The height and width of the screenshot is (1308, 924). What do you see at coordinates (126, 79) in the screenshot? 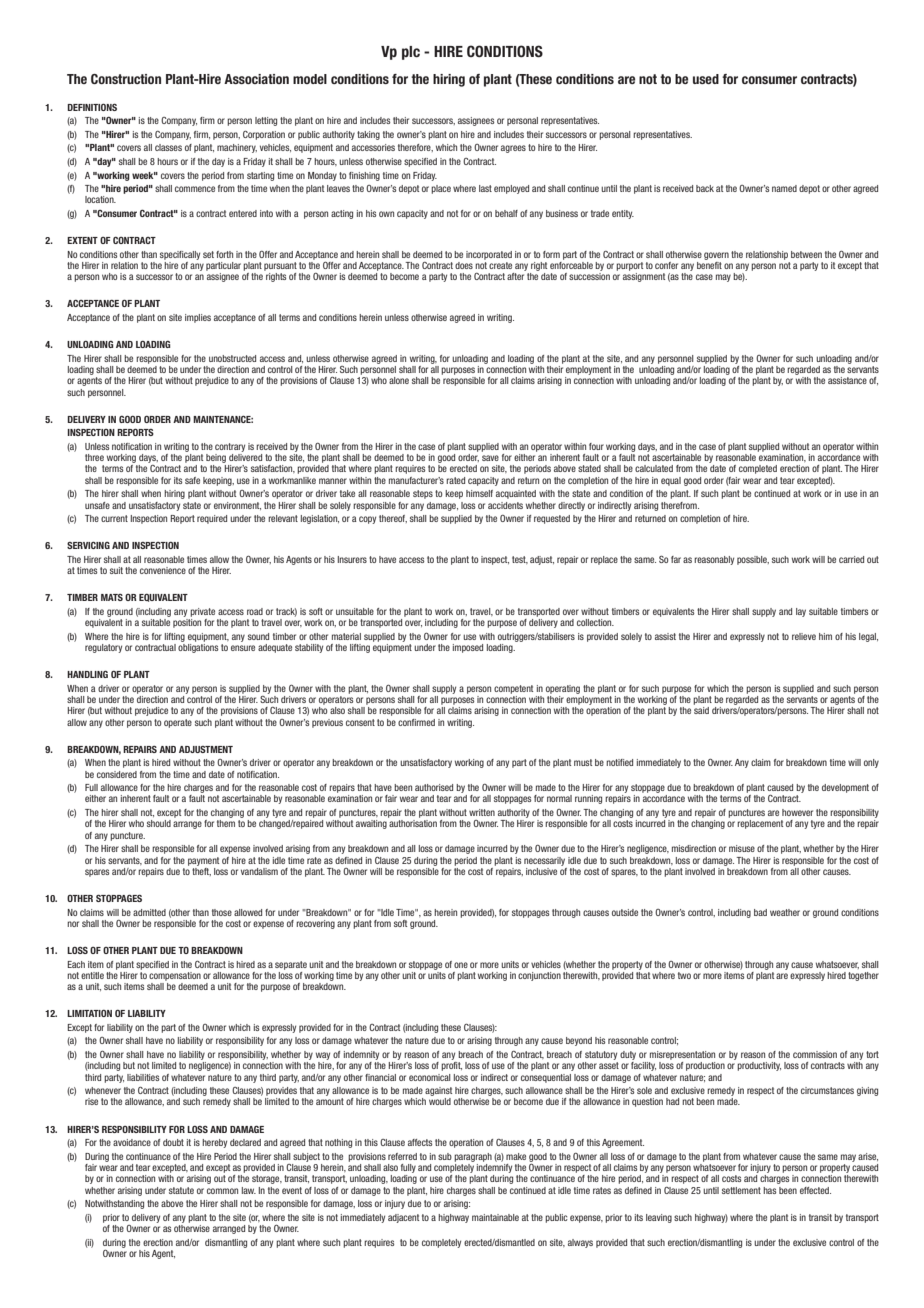
I see `Construction` at bounding box center [126, 79].
